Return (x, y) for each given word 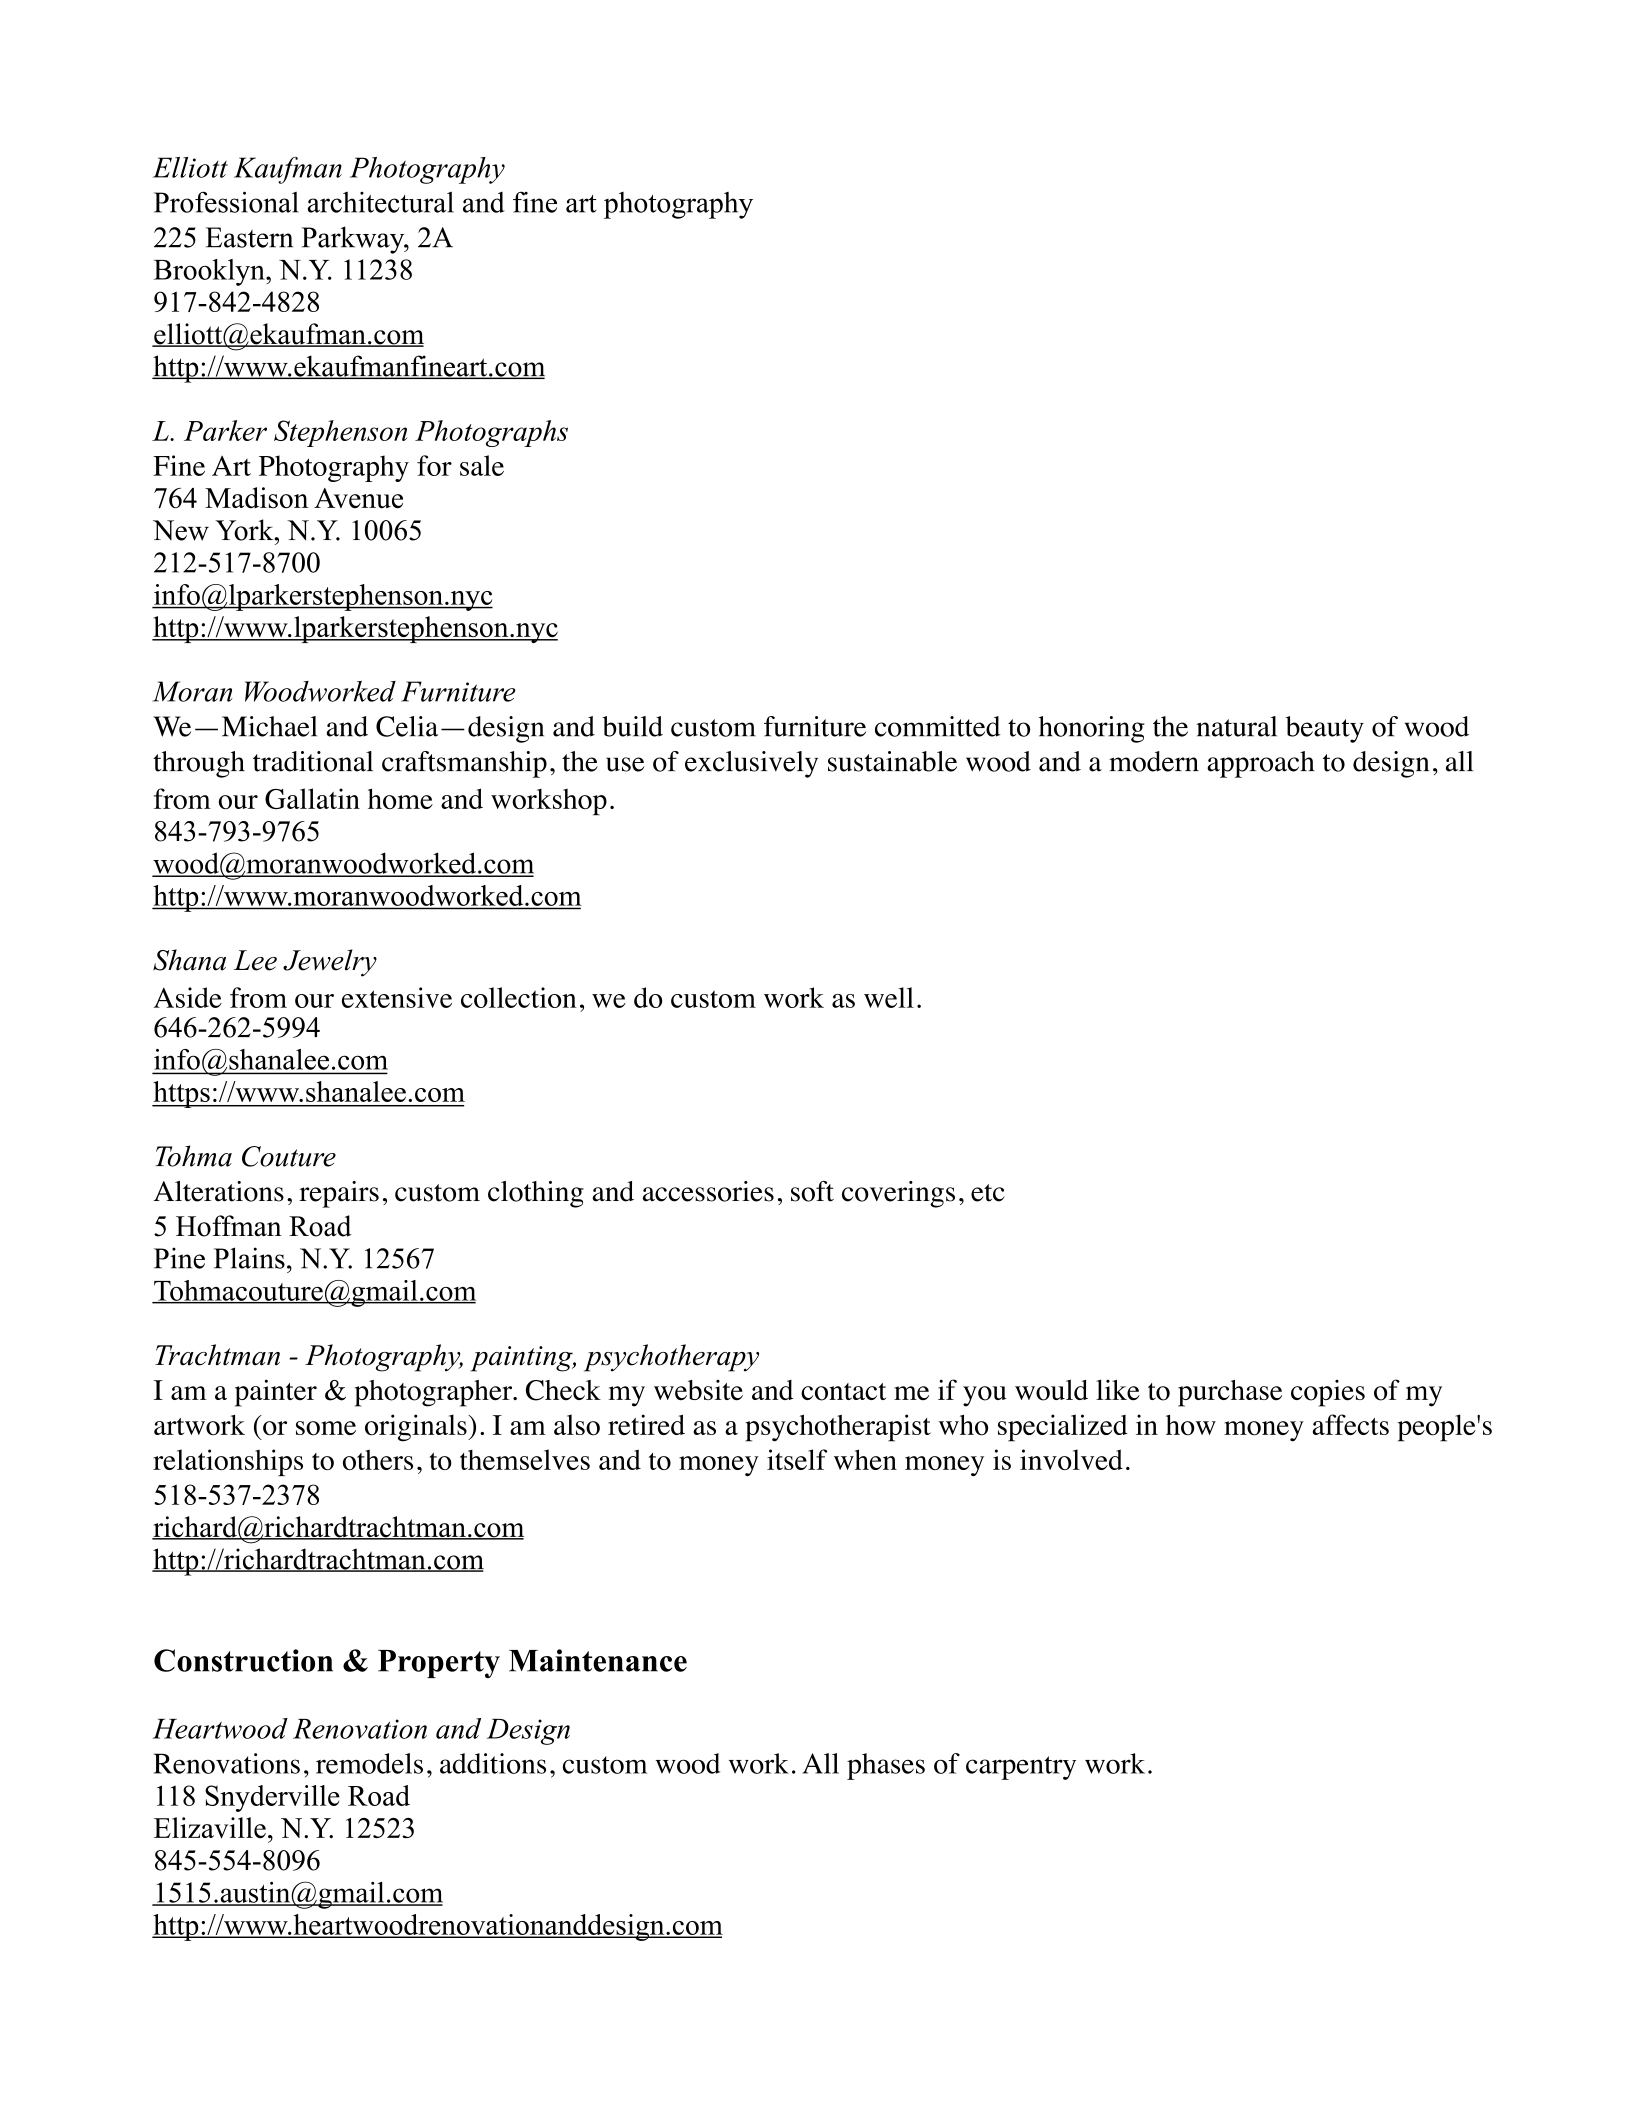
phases (886, 1766)
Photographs (491, 433)
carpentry (1021, 1768)
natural (1237, 726)
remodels (369, 1763)
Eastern (249, 237)
